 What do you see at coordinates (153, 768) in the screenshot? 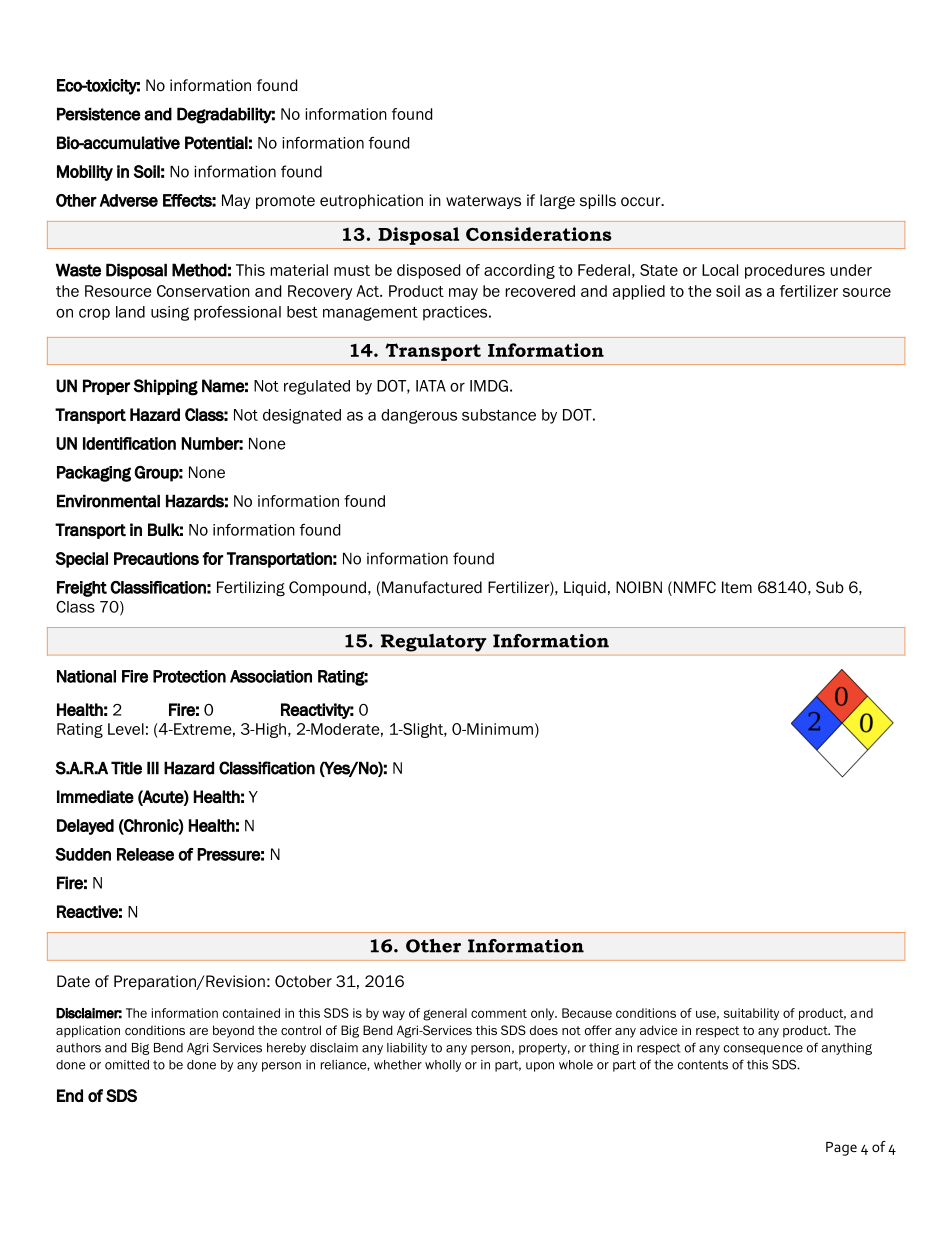
I see `III` at bounding box center [153, 768].
